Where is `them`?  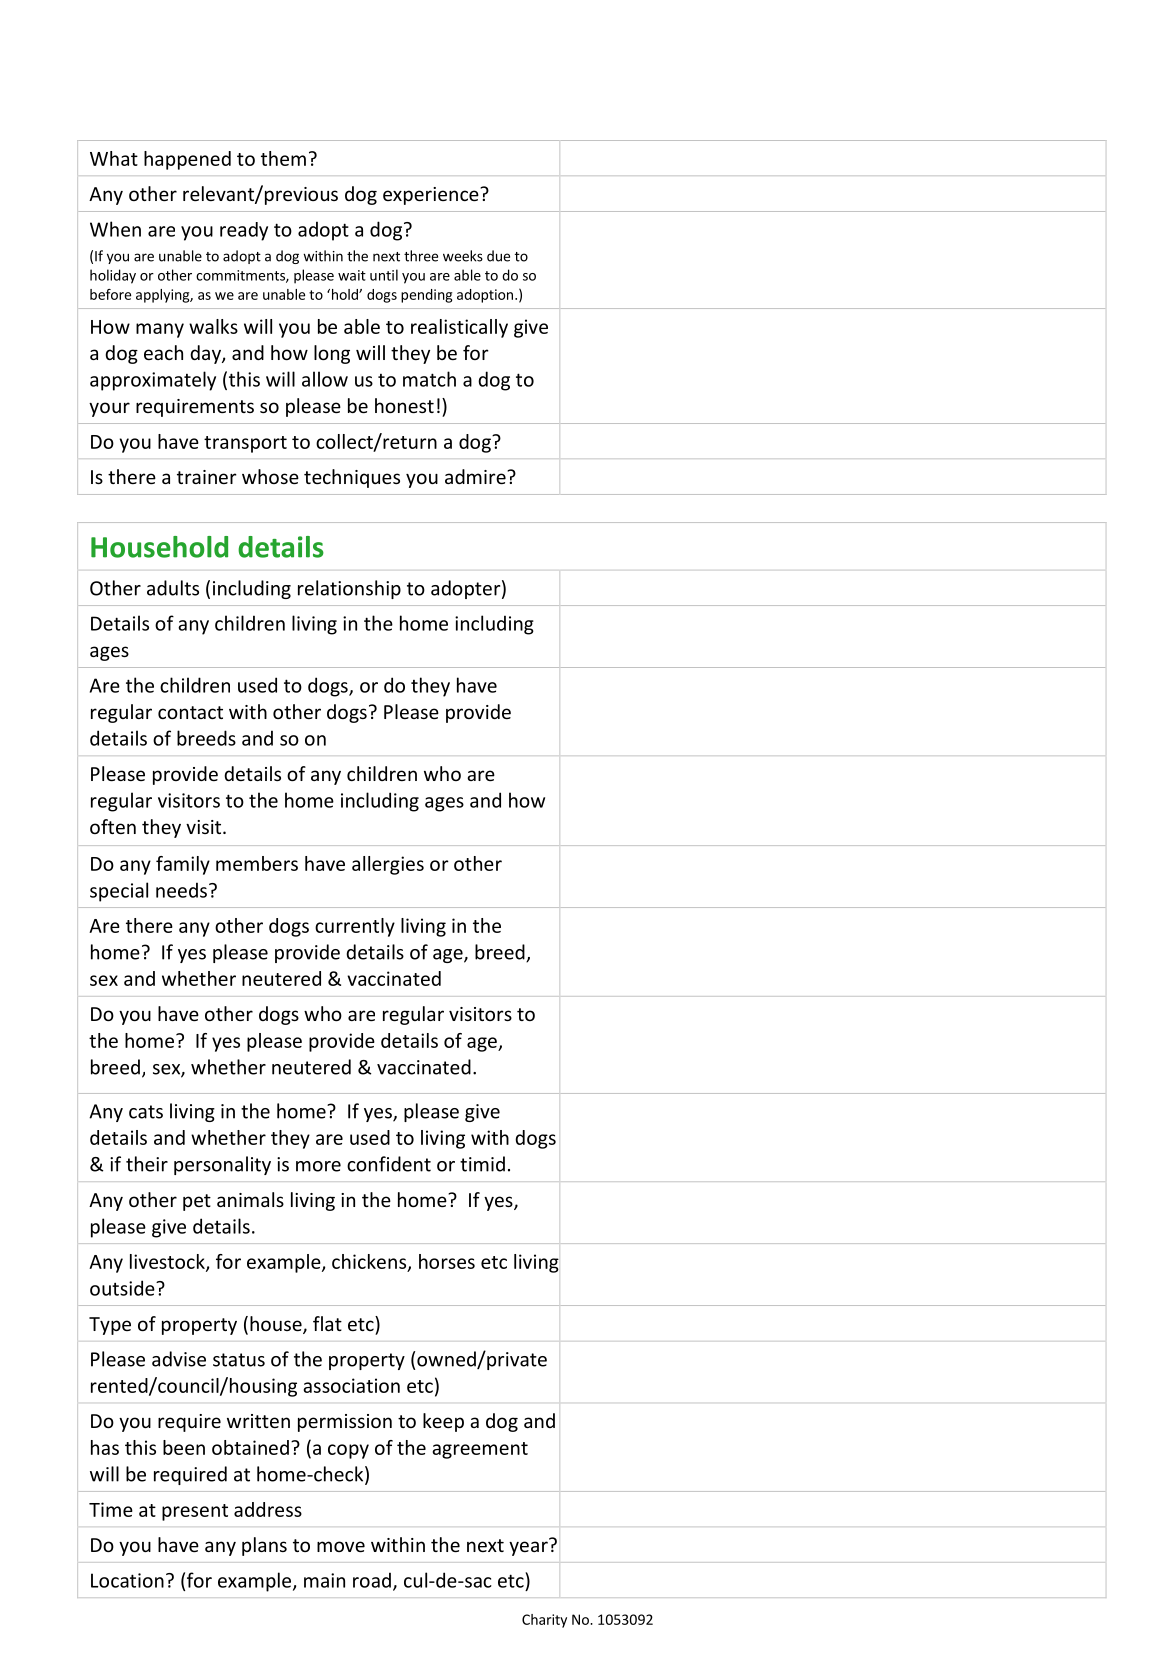 them is located at coordinates (283, 158).
